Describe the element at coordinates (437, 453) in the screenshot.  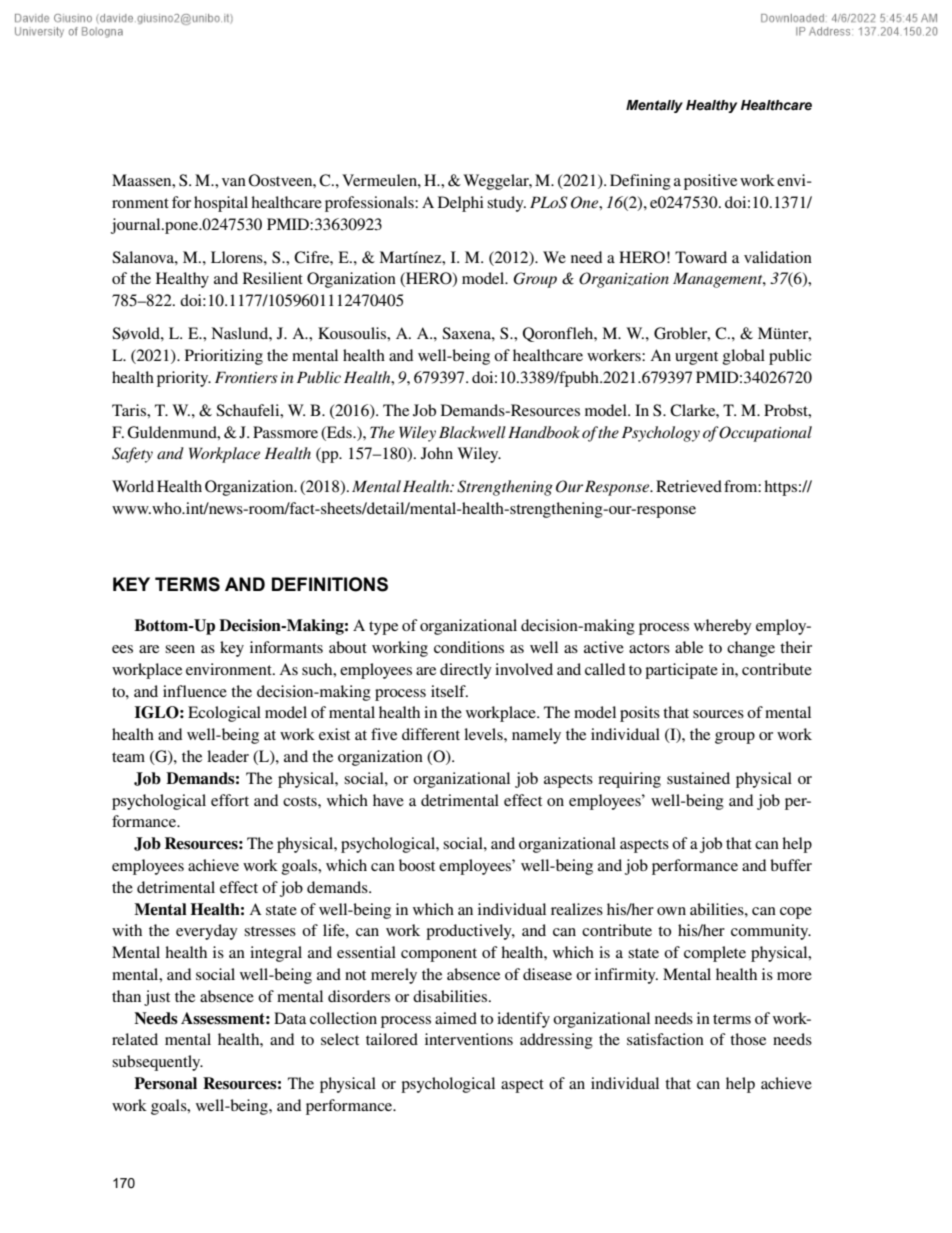
I see `John` at that location.
